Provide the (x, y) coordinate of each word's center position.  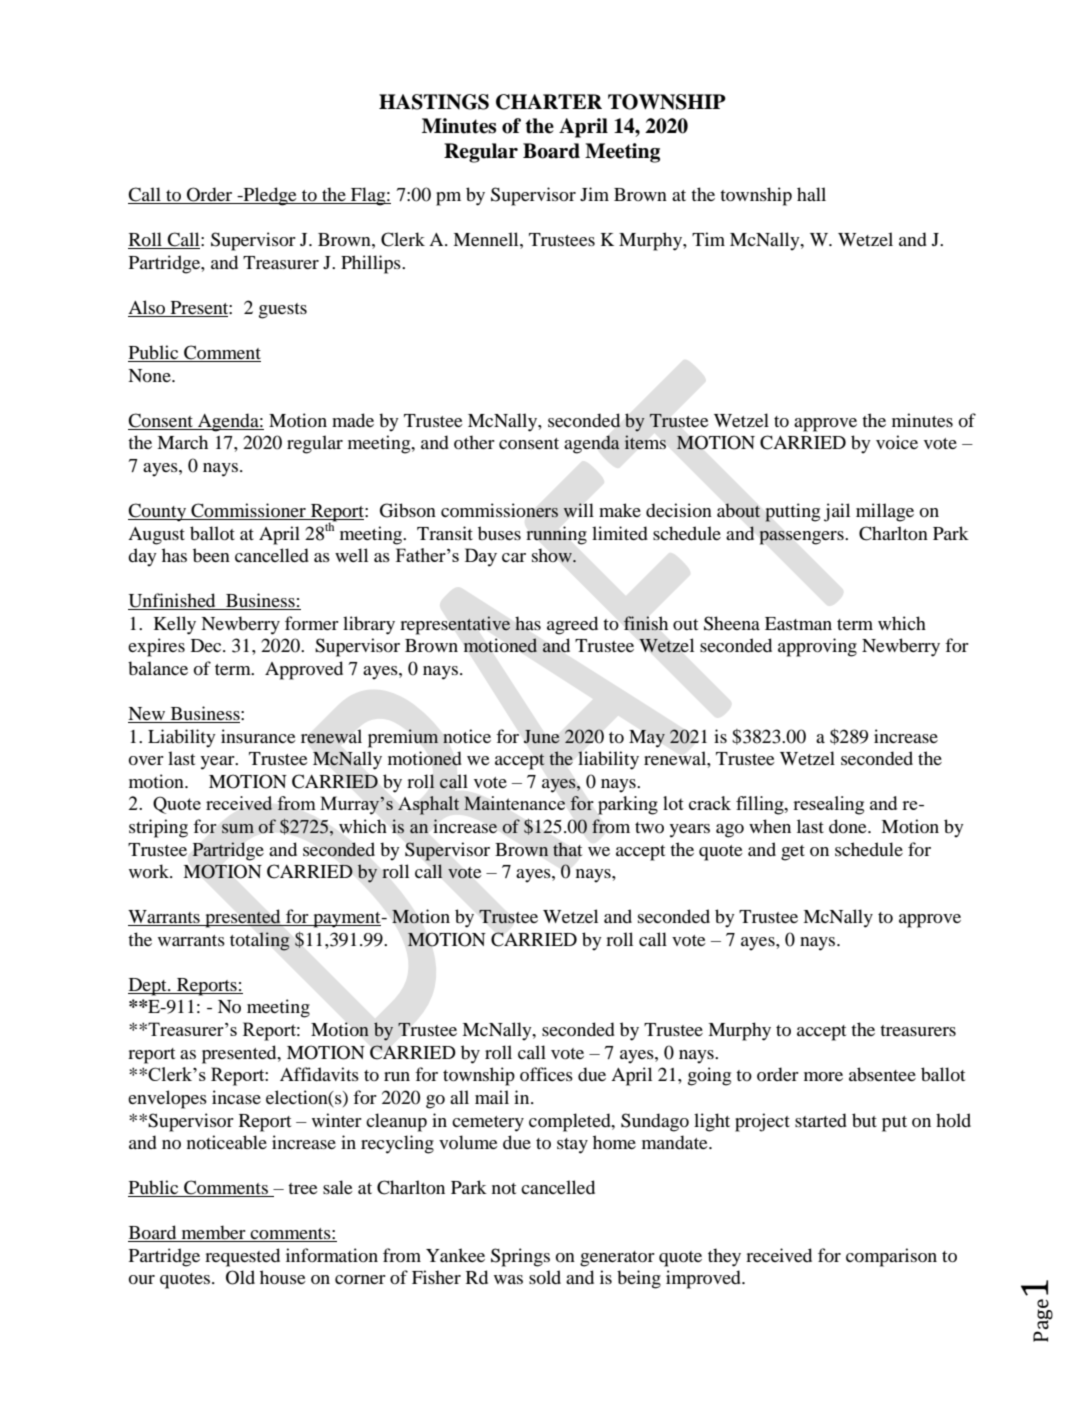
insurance (258, 736)
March (182, 442)
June (541, 736)
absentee (882, 1074)
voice (897, 442)
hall (811, 194)
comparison (891, 1257)
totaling (260, 941)
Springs (520, 1257)
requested (242, 1257)
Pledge (270, 196)
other (474, 442)
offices (546, 1074)
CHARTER (549, 102)
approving (817, 647)
